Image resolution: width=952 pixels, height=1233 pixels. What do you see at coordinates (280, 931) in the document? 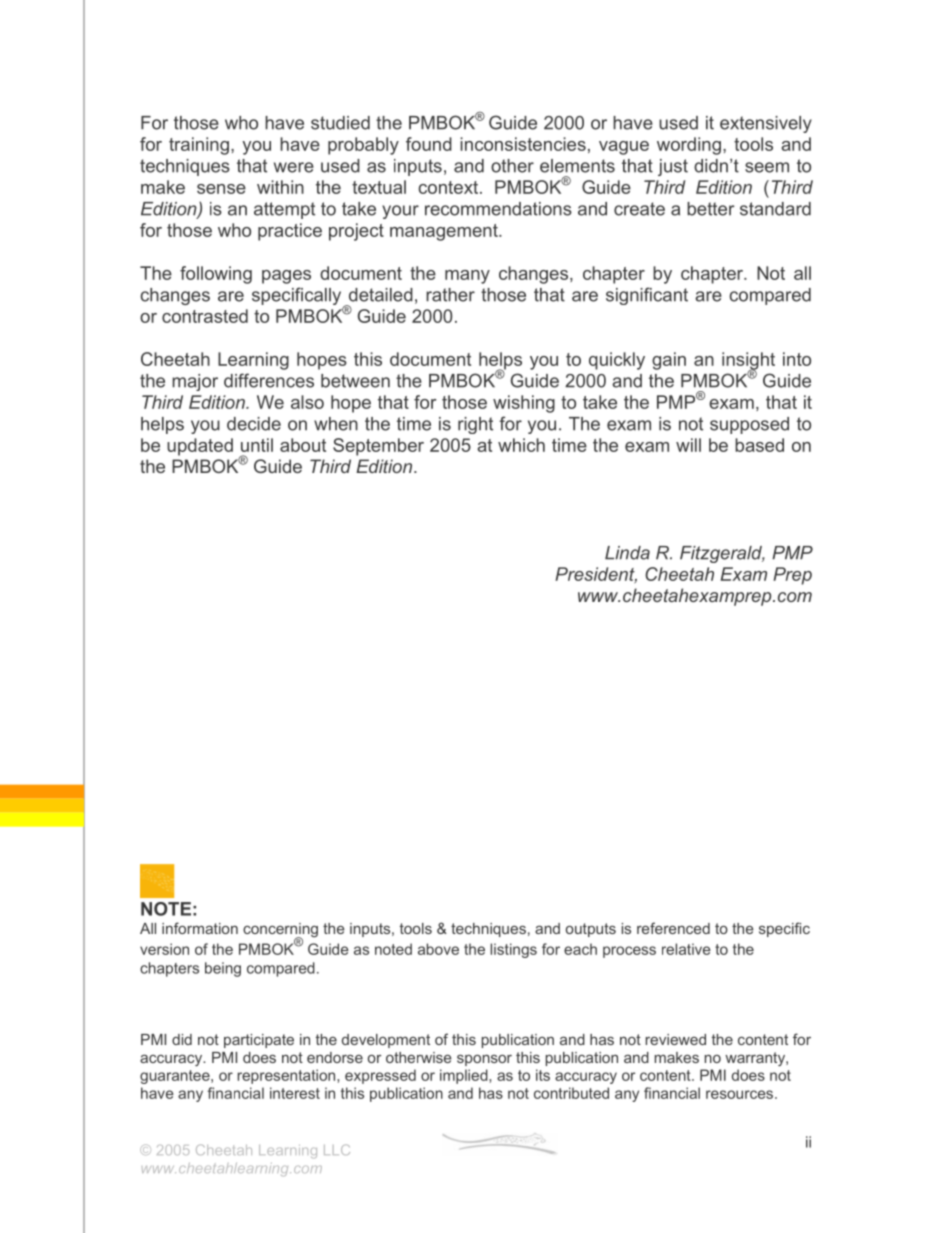
I see `concerning` at bounding box center [280, 931].
